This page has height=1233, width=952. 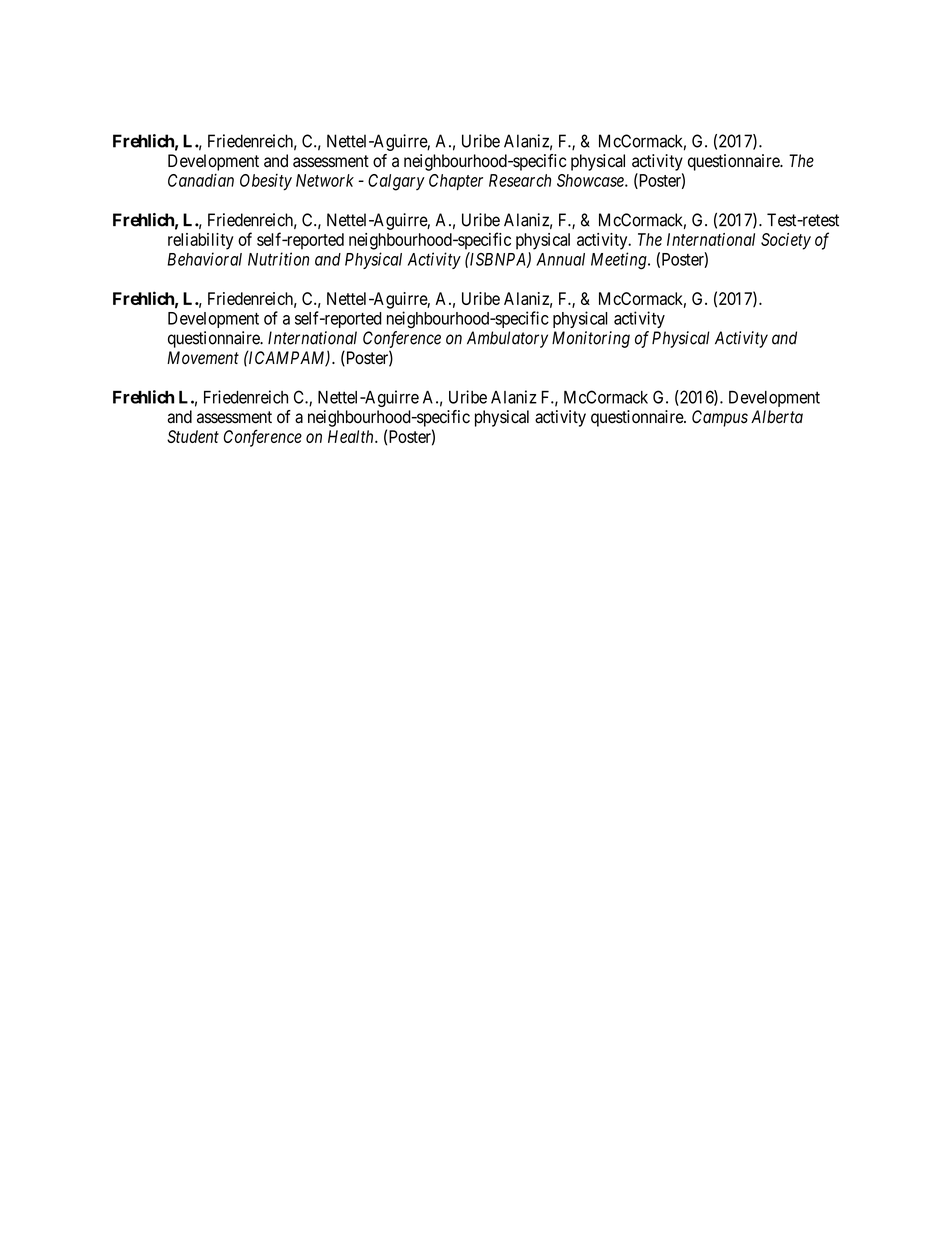 I want to click on Annual, so click(x=560, y=259).
